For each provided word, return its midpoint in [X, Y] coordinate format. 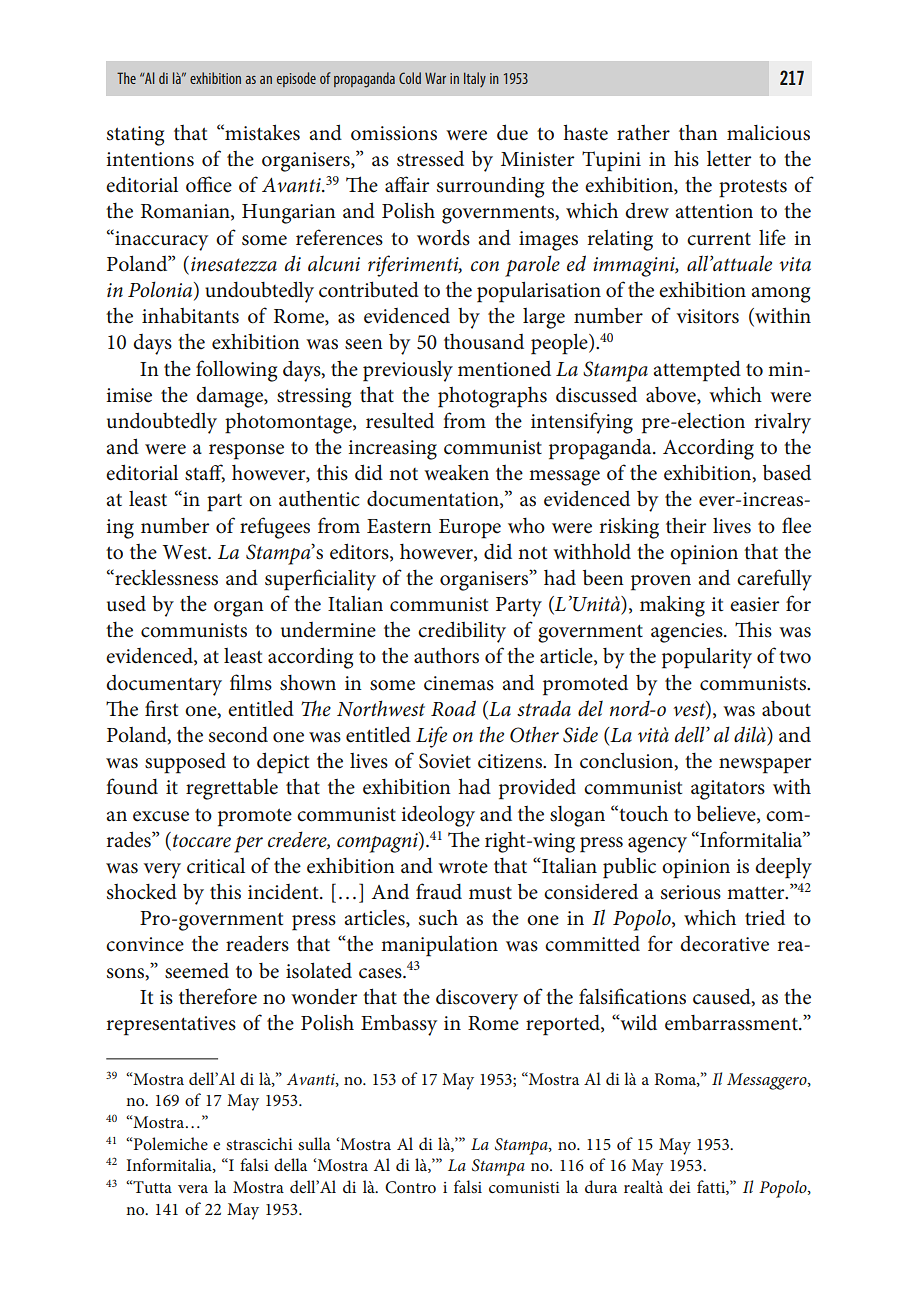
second [238, 734]
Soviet [445, 761]
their [686, 526]
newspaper [765, 766]
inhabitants [190, 315]
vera [193, 1189]
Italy [475, 79]
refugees [275, 528]
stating [135, 136]
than [698, 133]
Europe [470, 529]
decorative [724, 944]
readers [257, 943]
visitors [708, 316]
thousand [484, 342]
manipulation [439, 946]
